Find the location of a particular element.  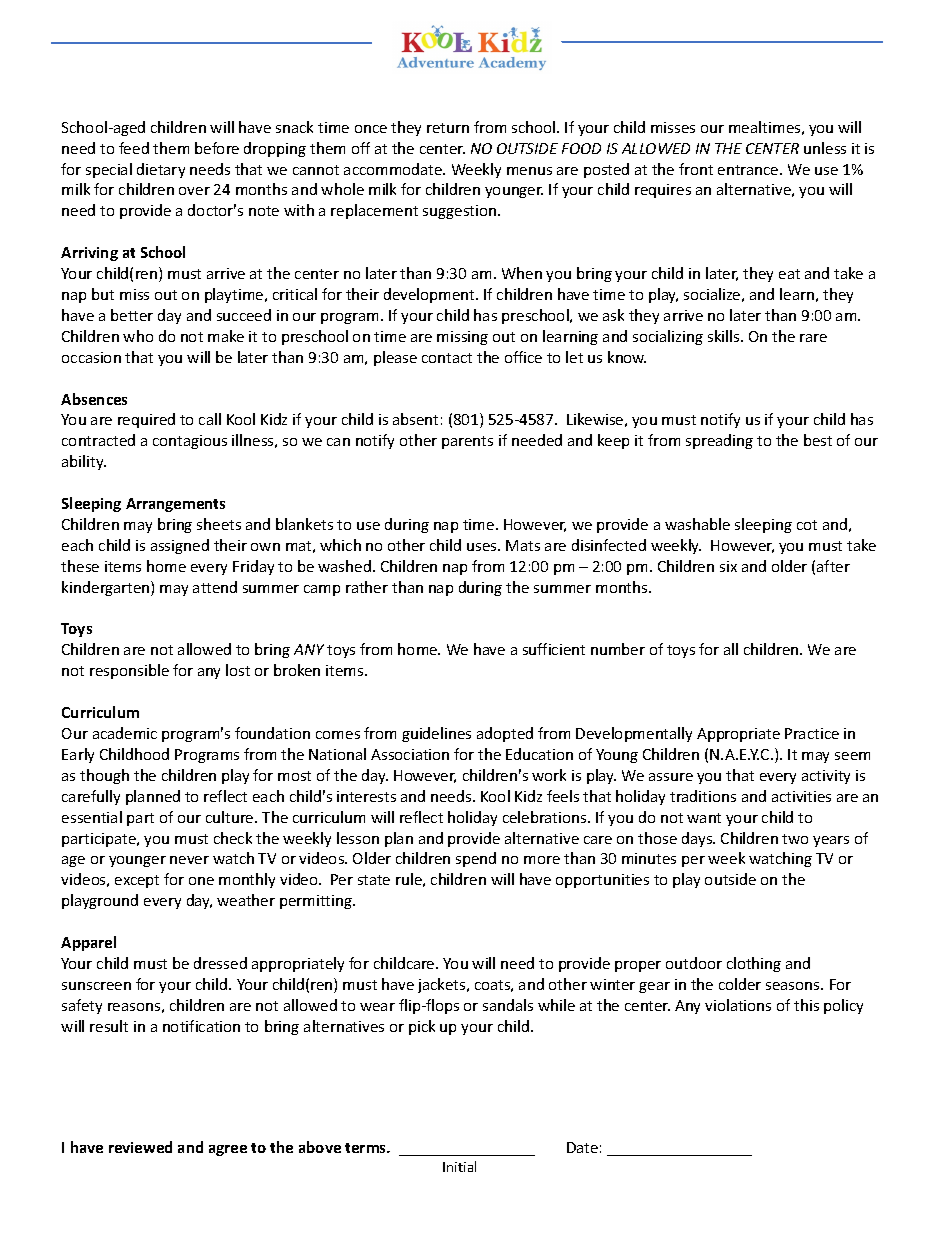

entrance is located at coordinates (749, 170).
